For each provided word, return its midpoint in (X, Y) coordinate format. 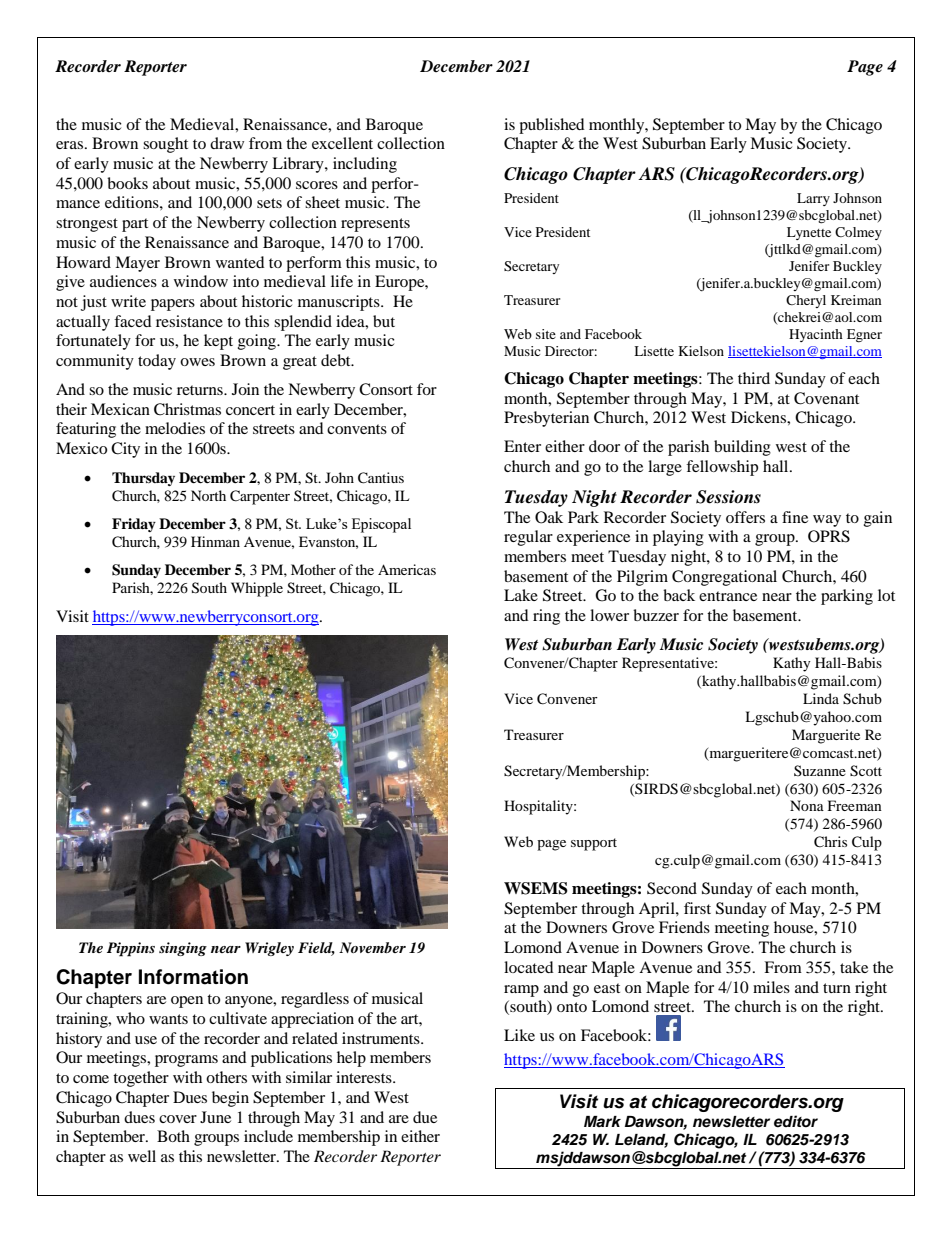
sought (165, 145)
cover (178, 1119)
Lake (521, 595)
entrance (728, 596)
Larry (813, 199)
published (552, 126)
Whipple (257, 589)
